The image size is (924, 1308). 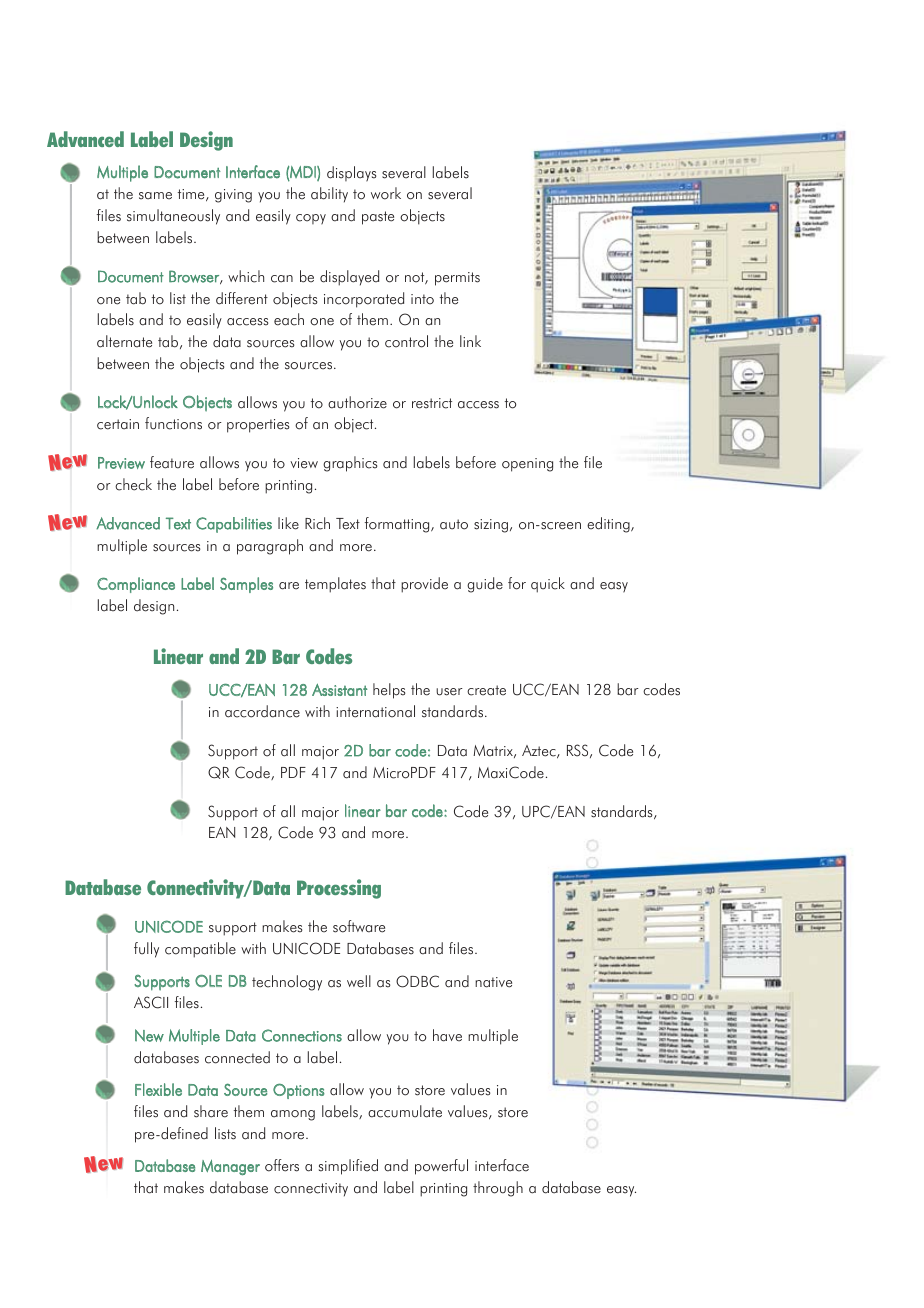 What do you see at coordinates (378, 218) in the page?
I see `paste` at bounding box center [378, 218].
